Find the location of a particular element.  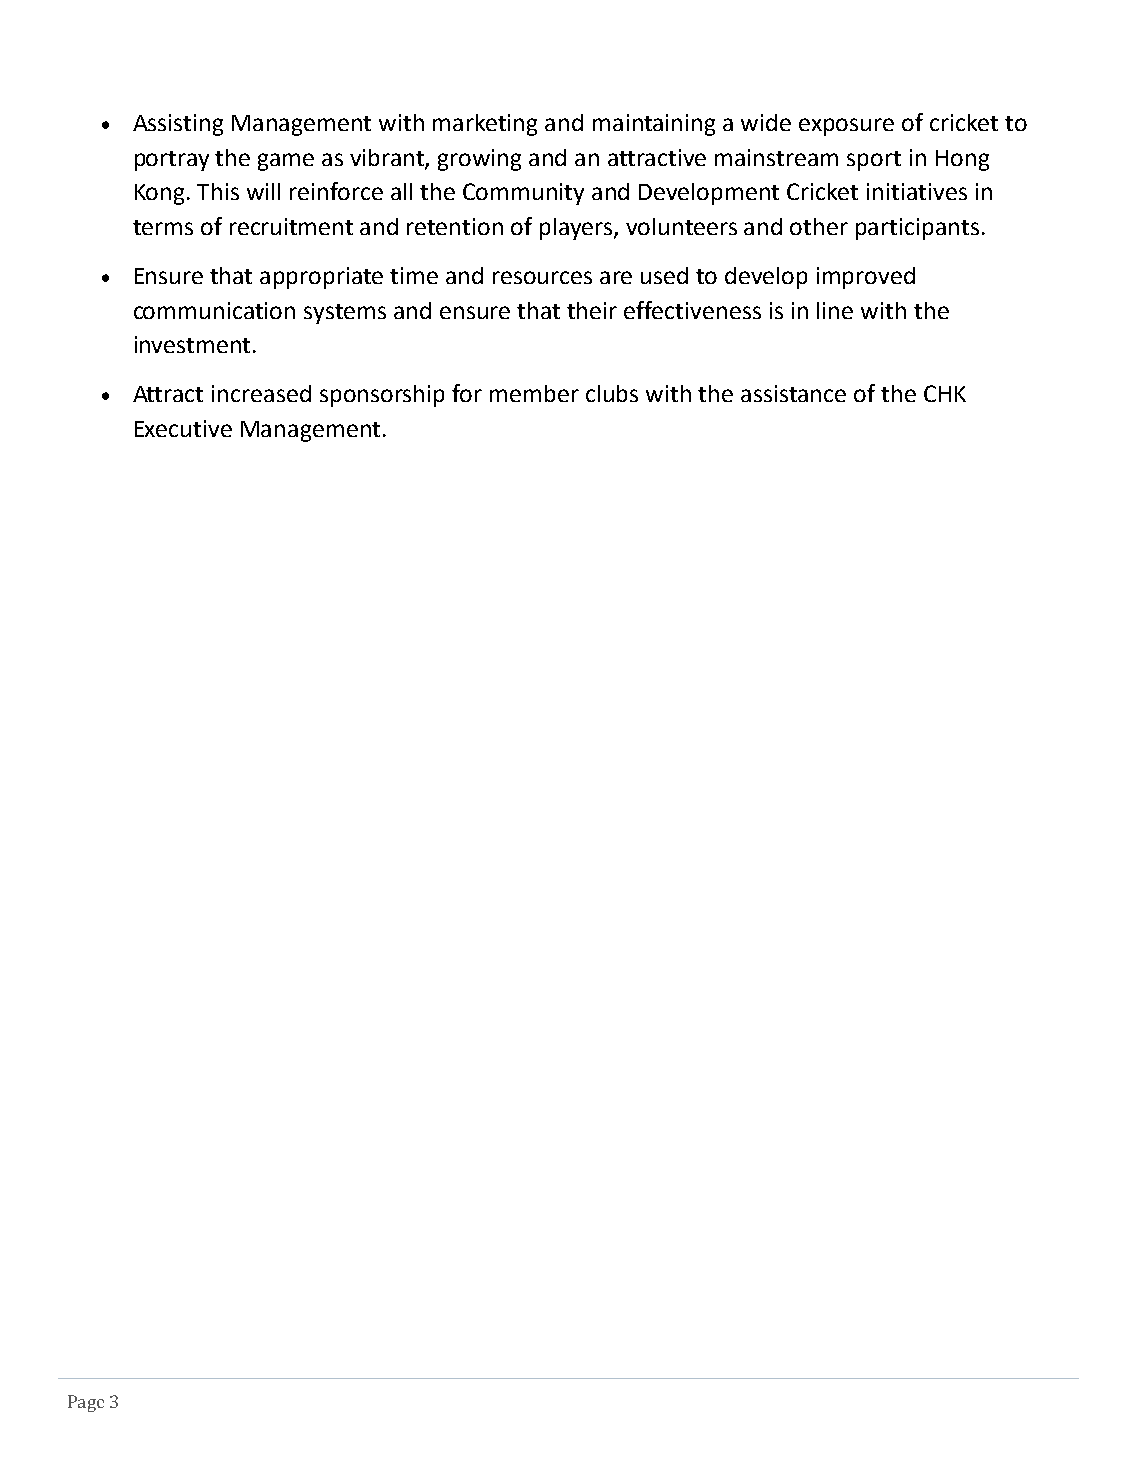

growing is located at coordinates (479, 160).
